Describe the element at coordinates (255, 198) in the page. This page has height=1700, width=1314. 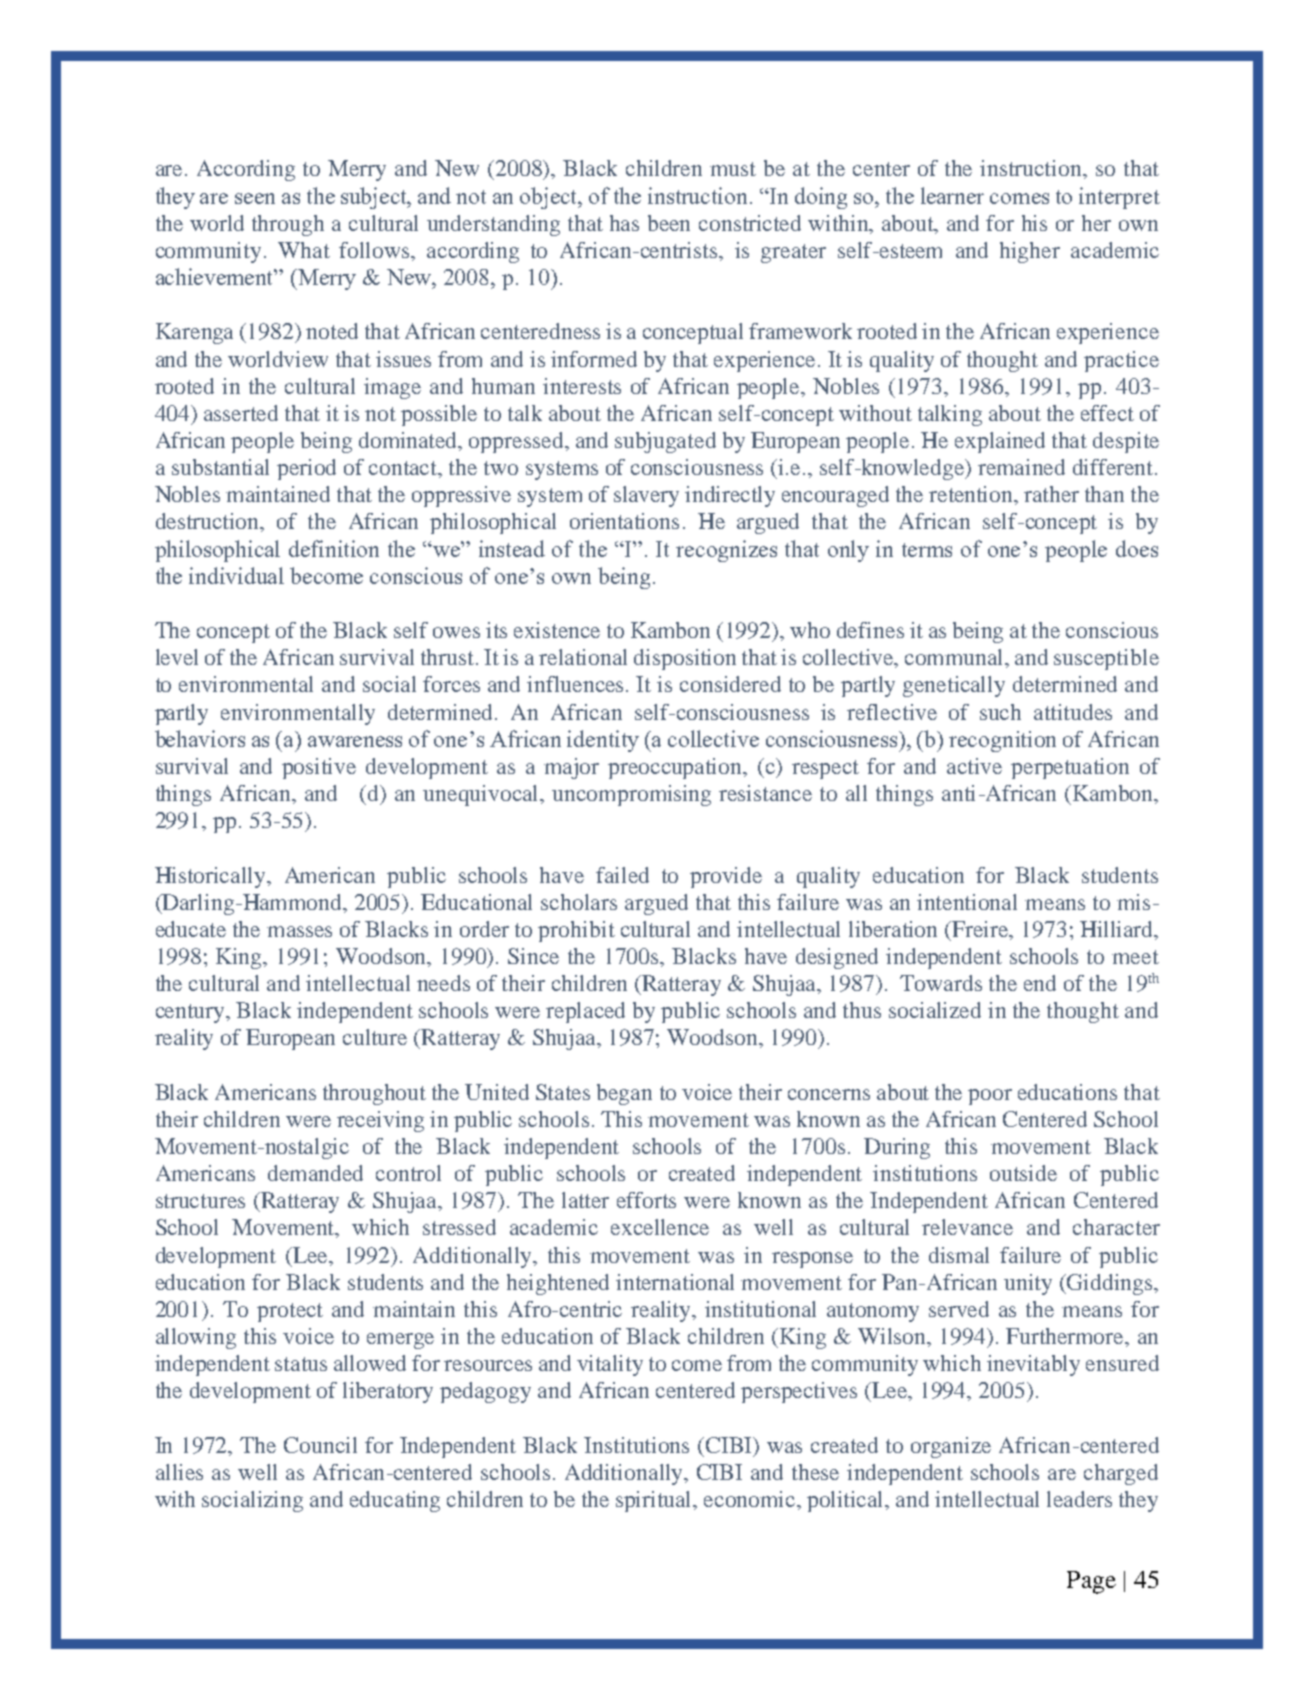
I see `seen` at that location.
